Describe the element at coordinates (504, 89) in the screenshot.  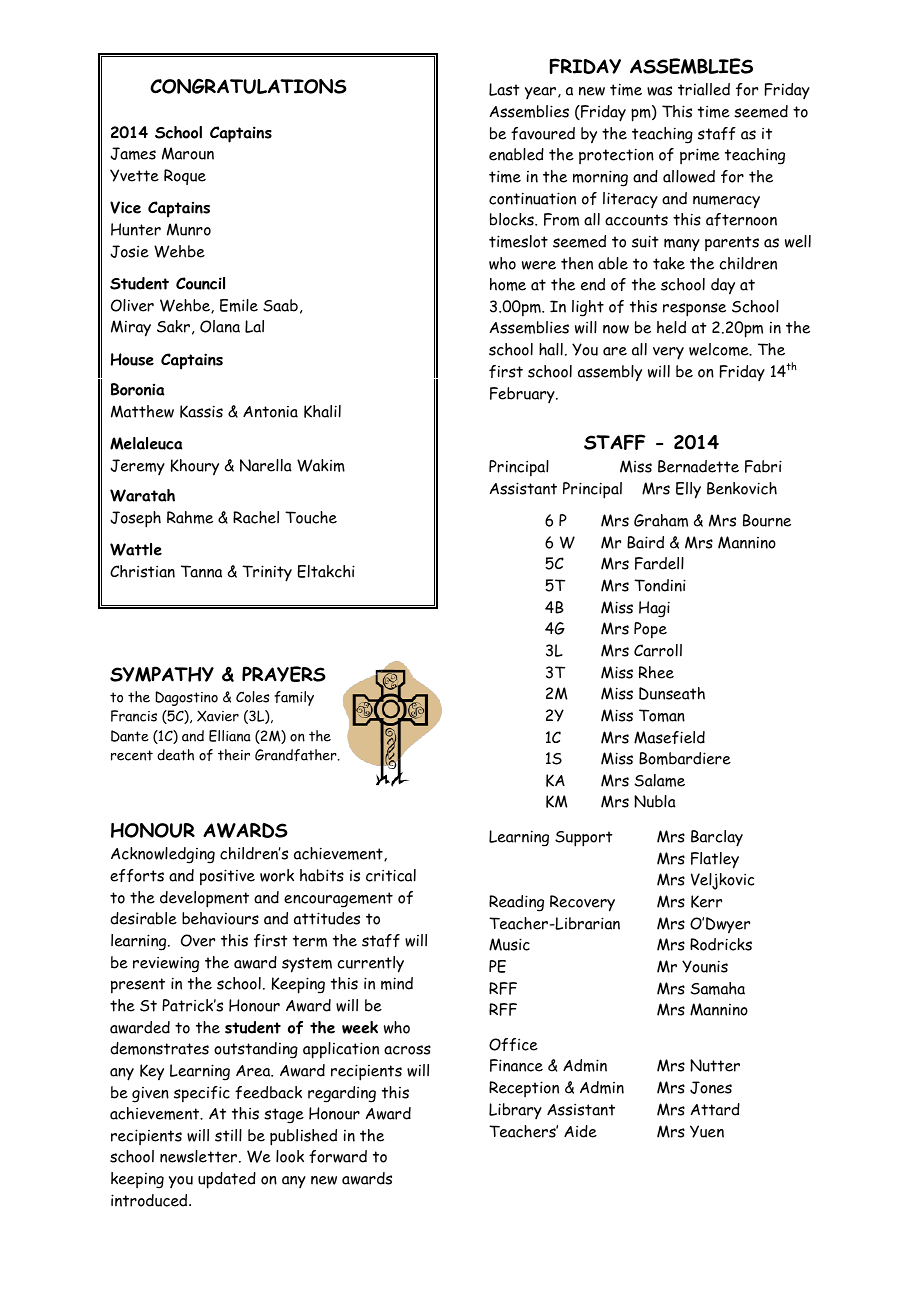
I see `Last` at that location.
